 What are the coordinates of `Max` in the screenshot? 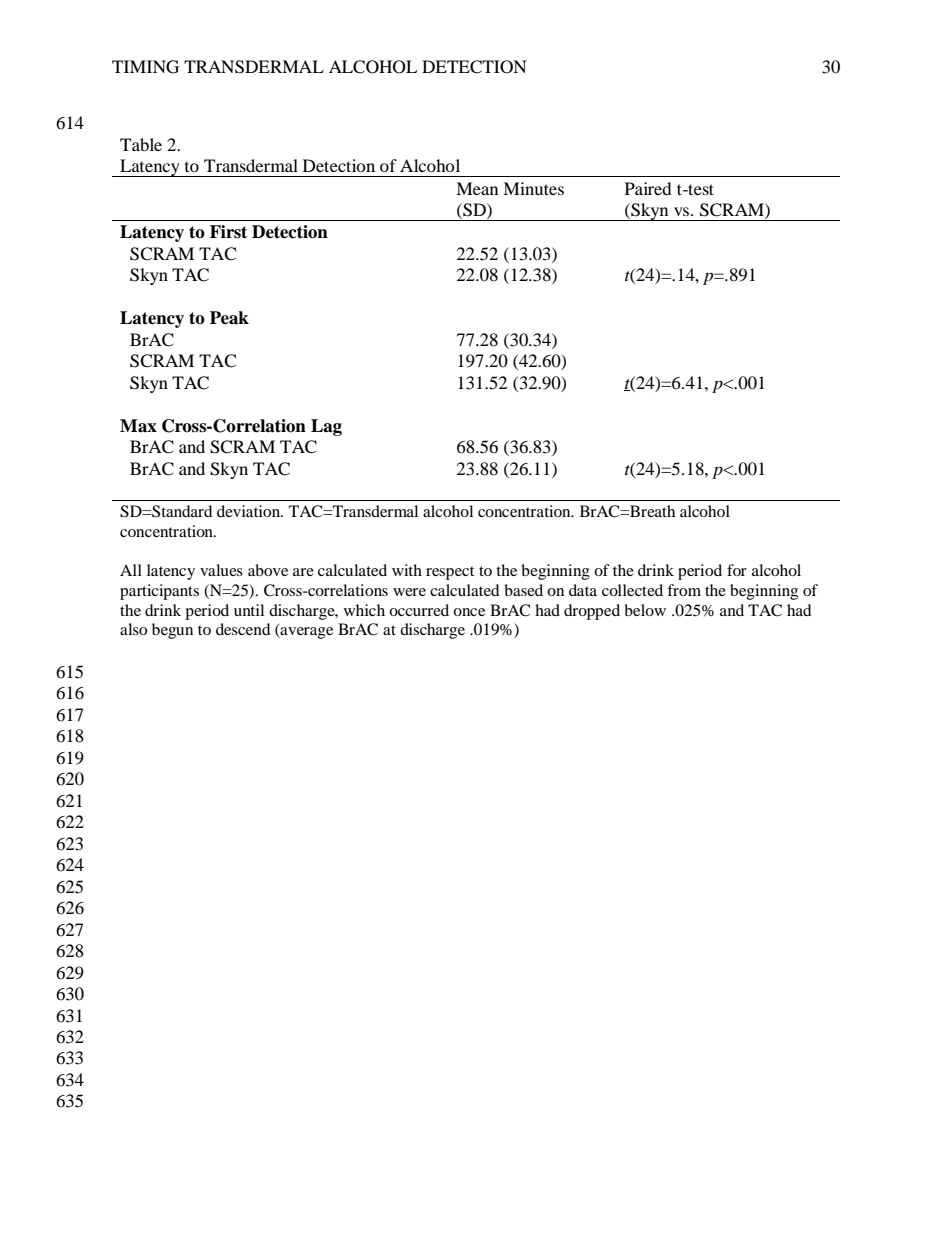 It's located at (138, 426).
